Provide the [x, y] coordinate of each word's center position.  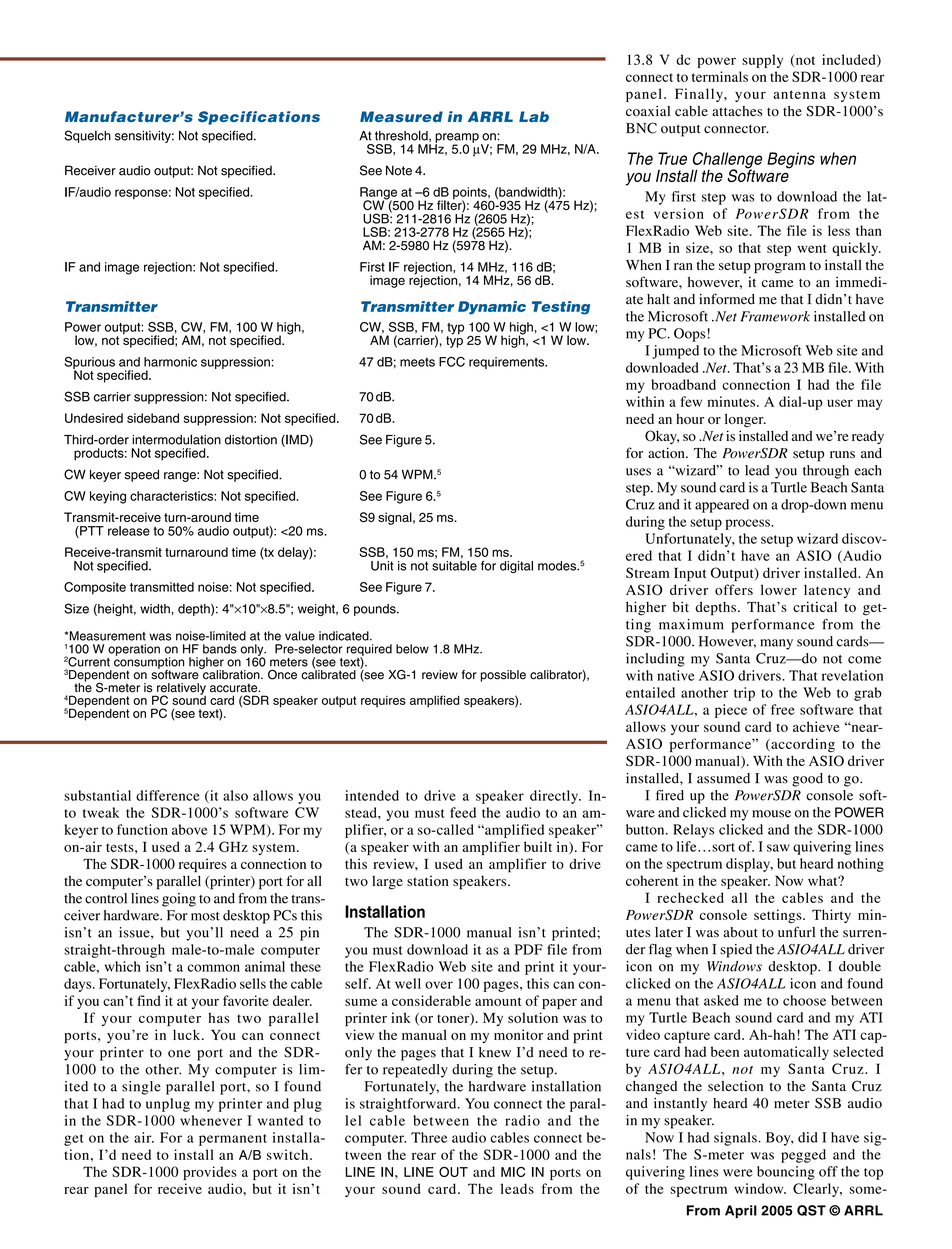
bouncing [786, 1173]
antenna [799, 94]
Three [429, 1137]
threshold [402, 136]
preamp [457, 139]
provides [210, 1173]
